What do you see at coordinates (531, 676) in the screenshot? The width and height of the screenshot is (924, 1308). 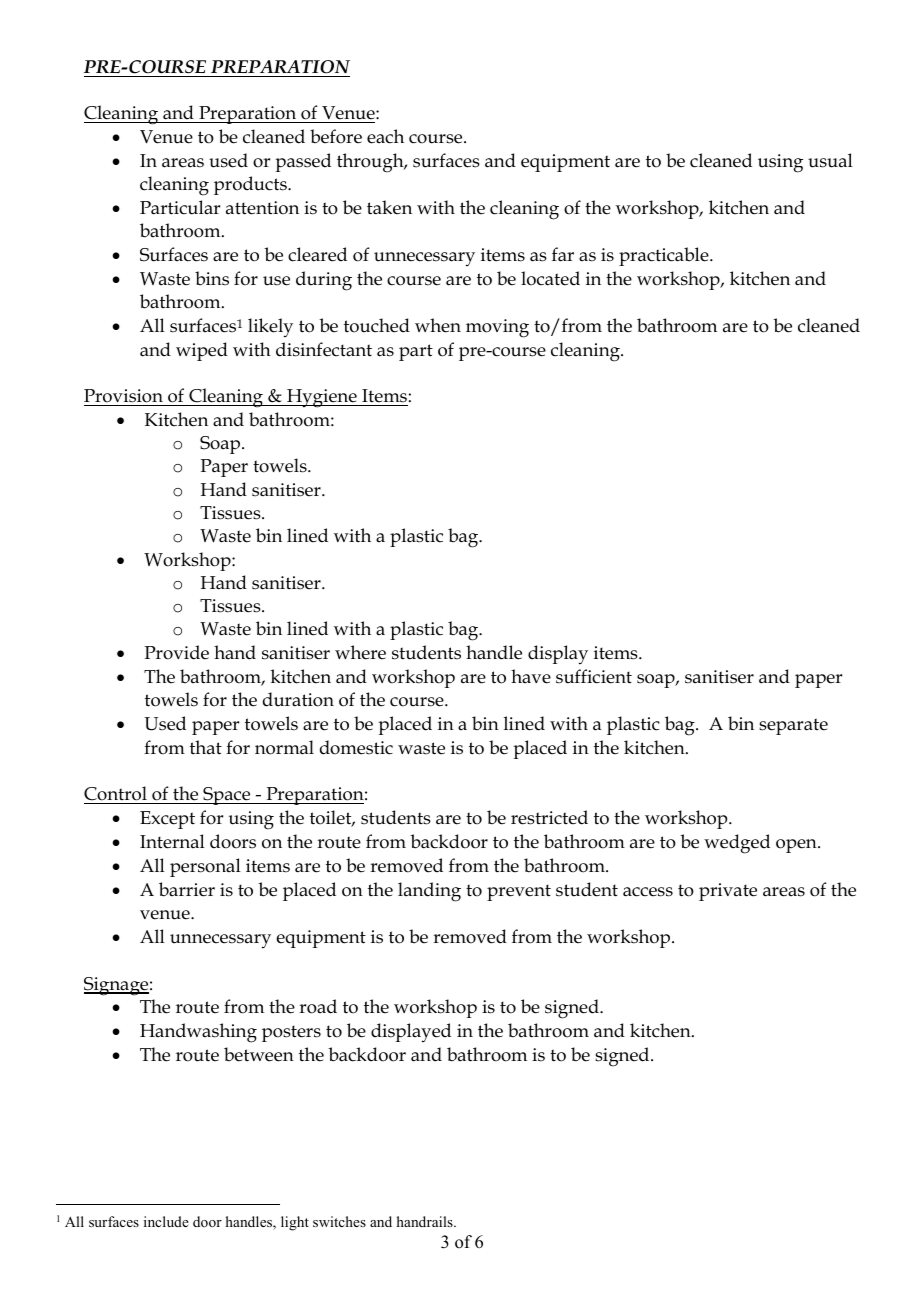 I see `have` at bounding box center [531, 676].
